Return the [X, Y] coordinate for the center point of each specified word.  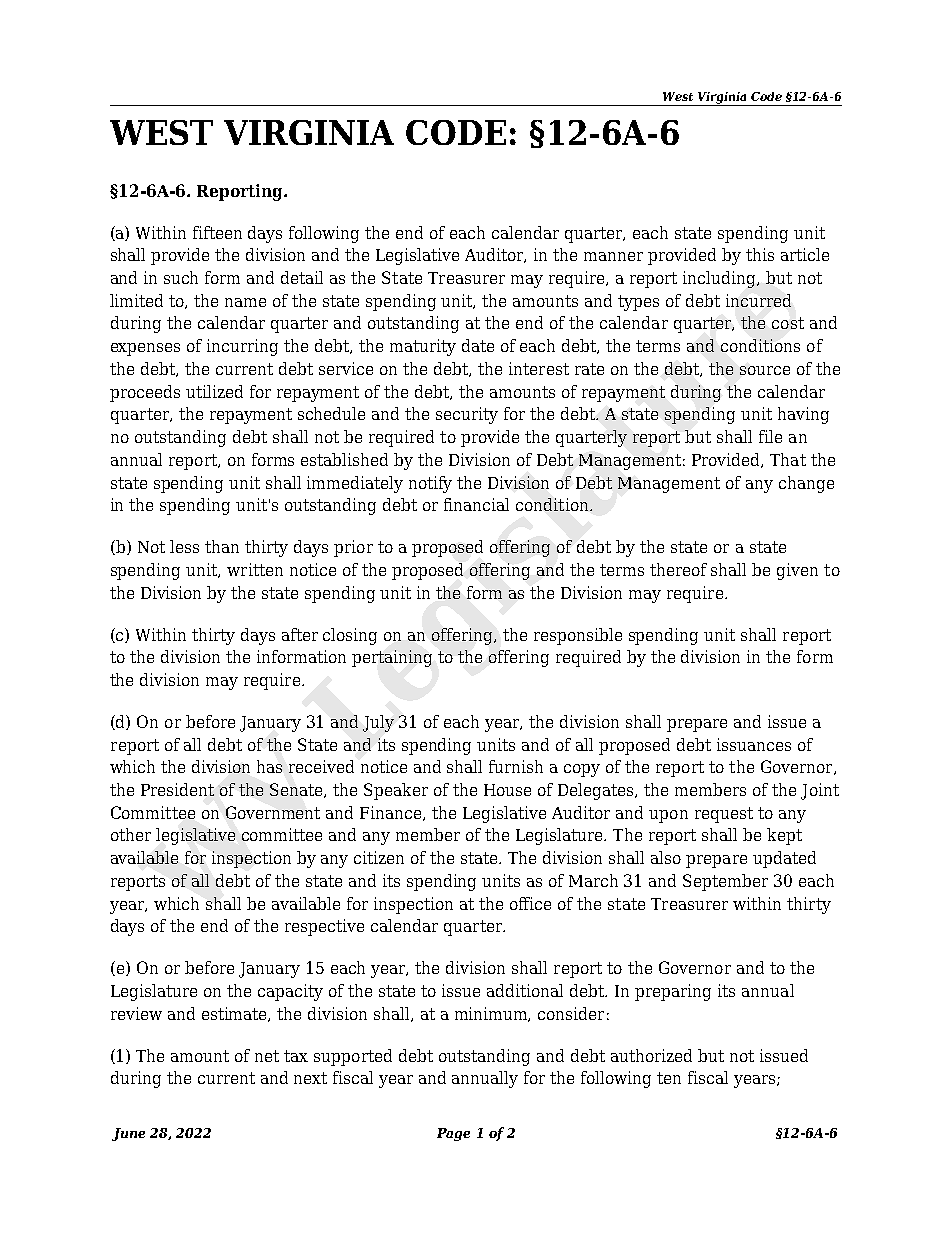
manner [613, 256]
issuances [754, 744]
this [760, 254]
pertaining [392, 658]
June [128, 1134]
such [181, 277]
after [300, 634]
